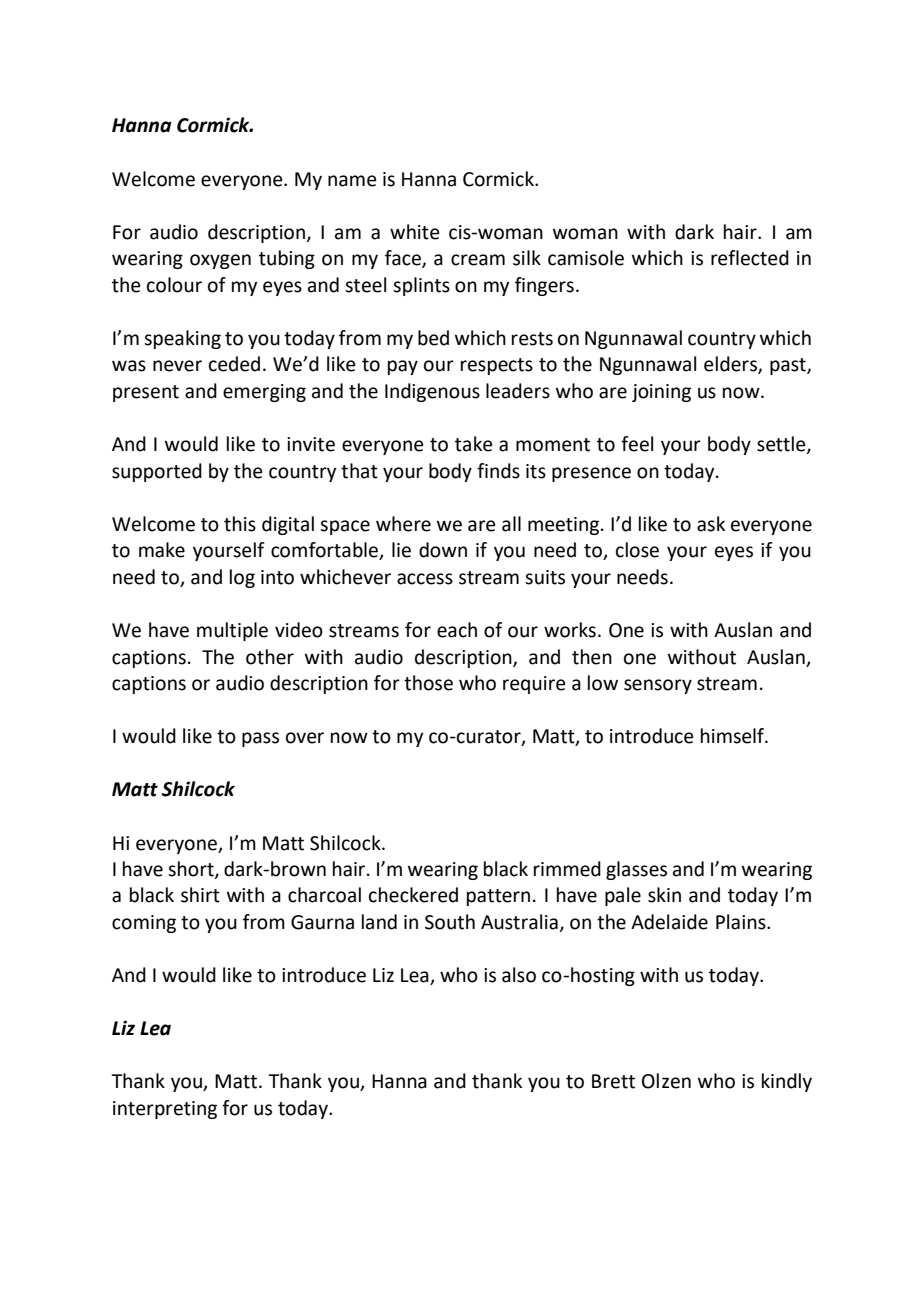 The image size is (924, 1308). What do you see at coordinates (165, 1110) in the screenshot?
I see `interpreting` at bounding box center [165, 1110].
